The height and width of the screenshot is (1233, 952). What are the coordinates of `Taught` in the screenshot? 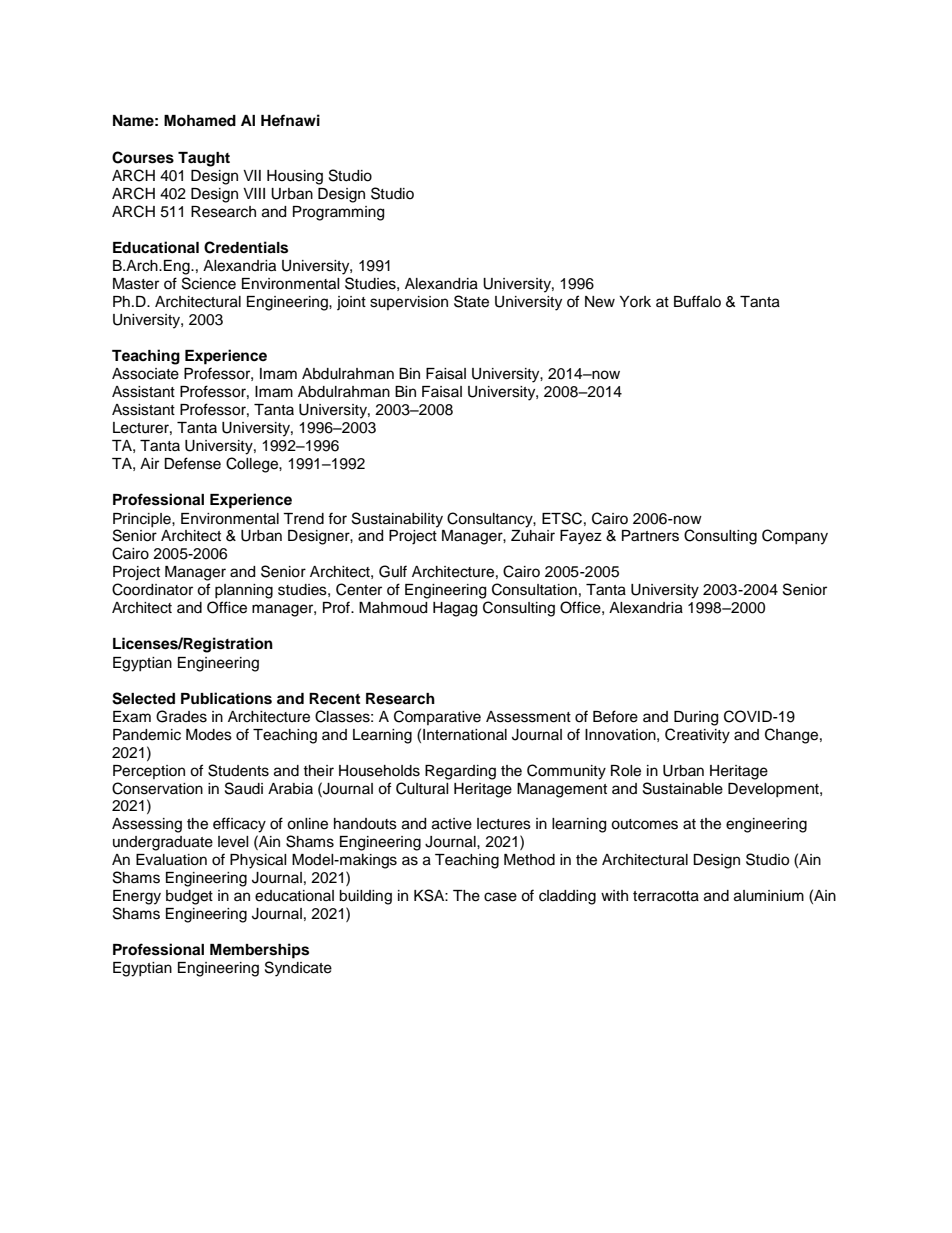 It's located at (204, 159).
